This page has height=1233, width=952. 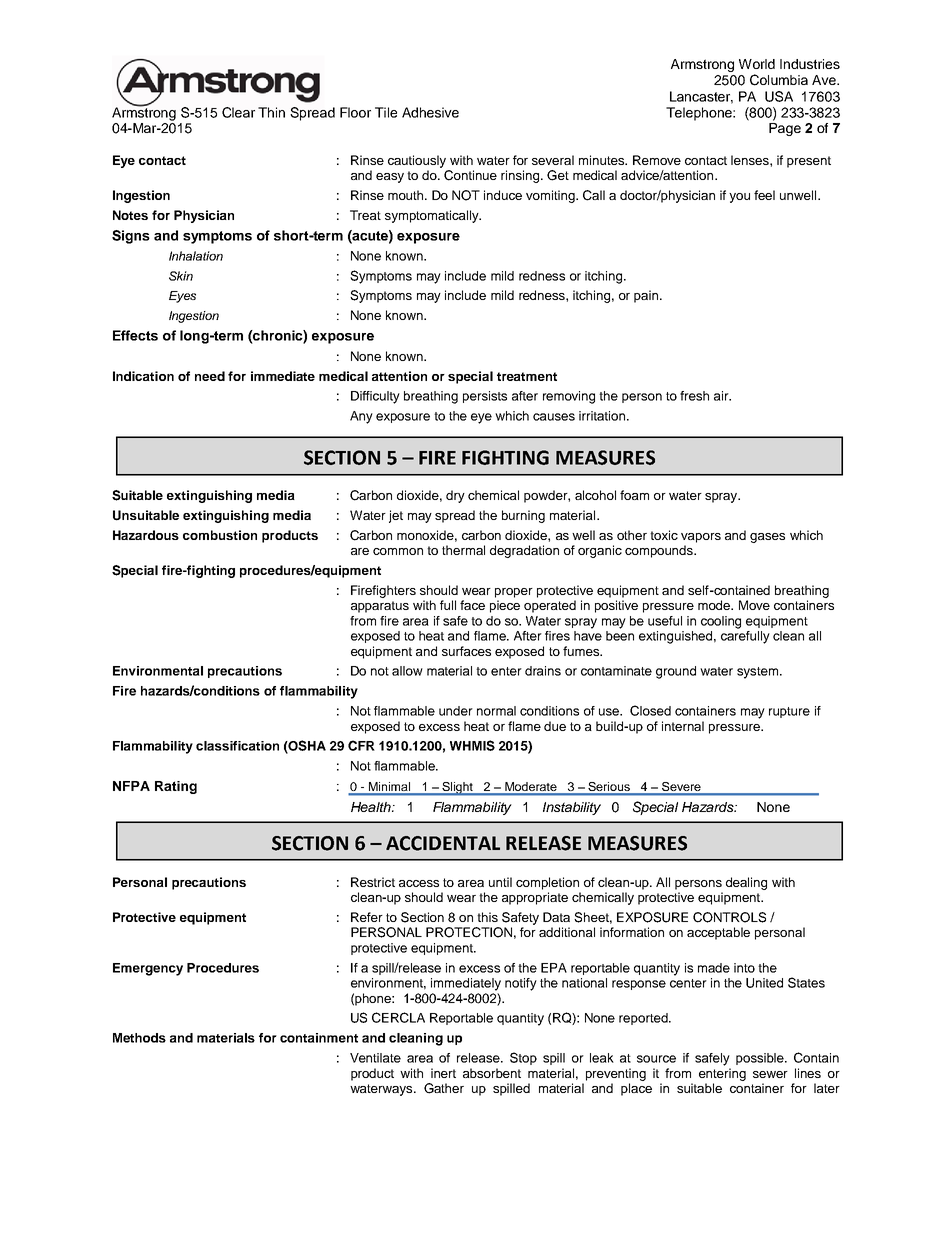 What do you see at coordinates (238, 112) in the page?
I see `Clear` at bounding box center [238, 112].
